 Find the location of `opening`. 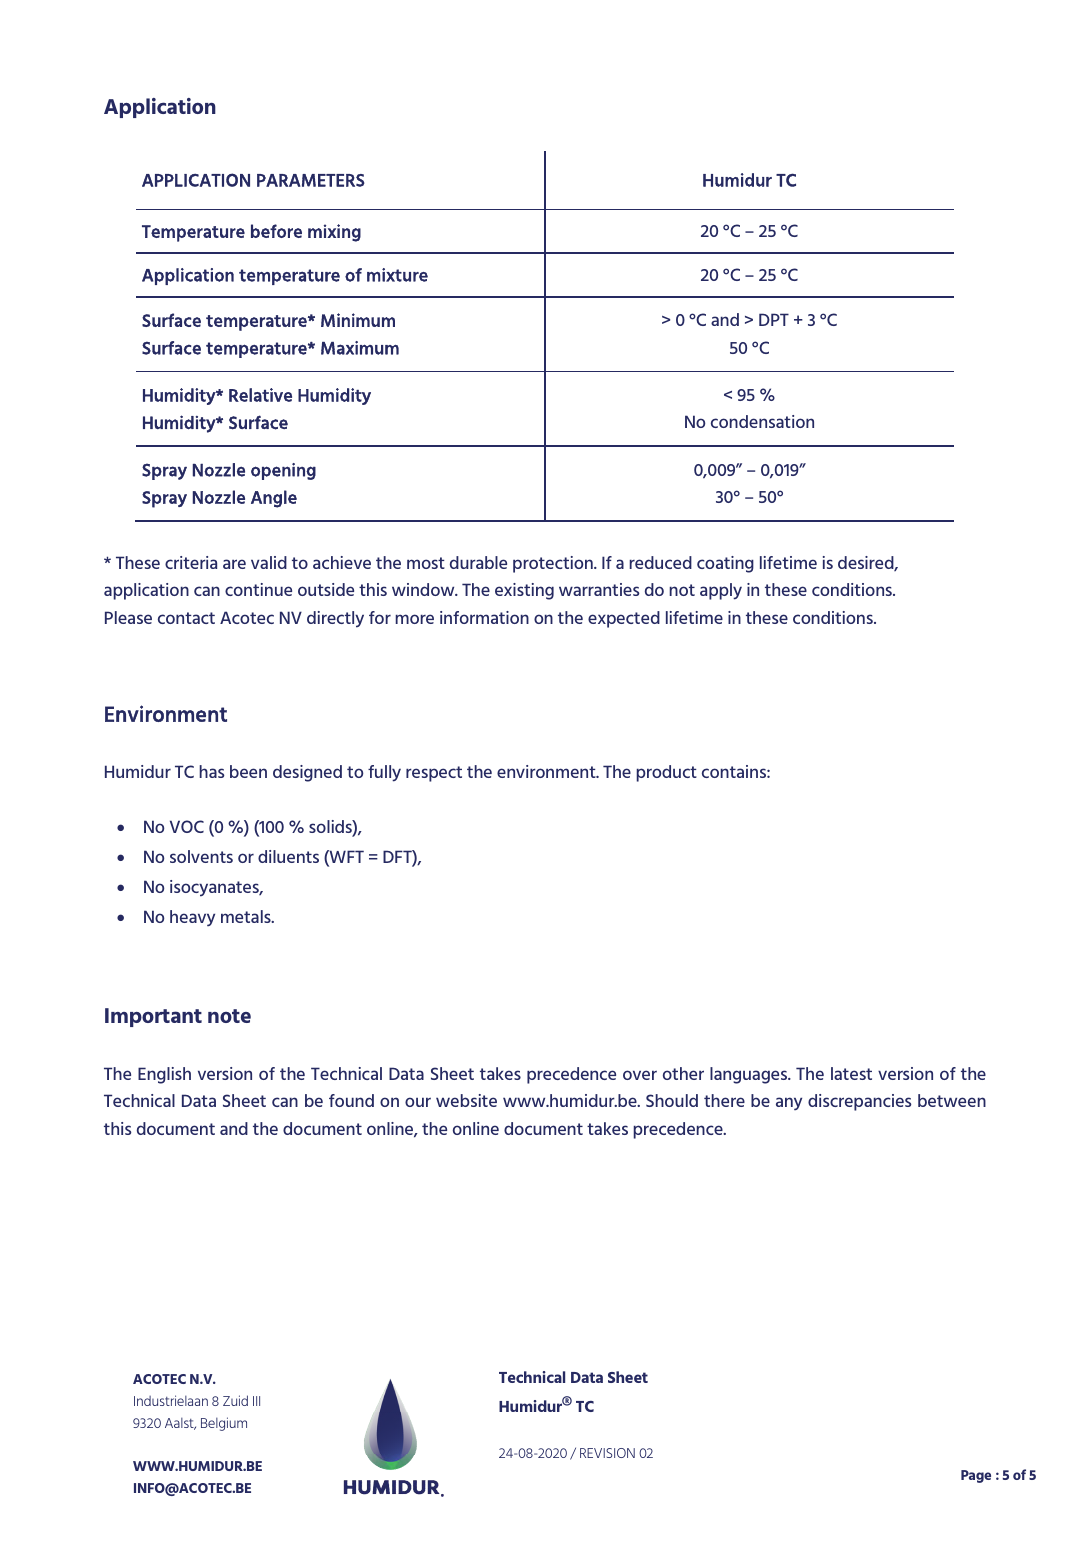

opening is located at coordinates (283, 471).
